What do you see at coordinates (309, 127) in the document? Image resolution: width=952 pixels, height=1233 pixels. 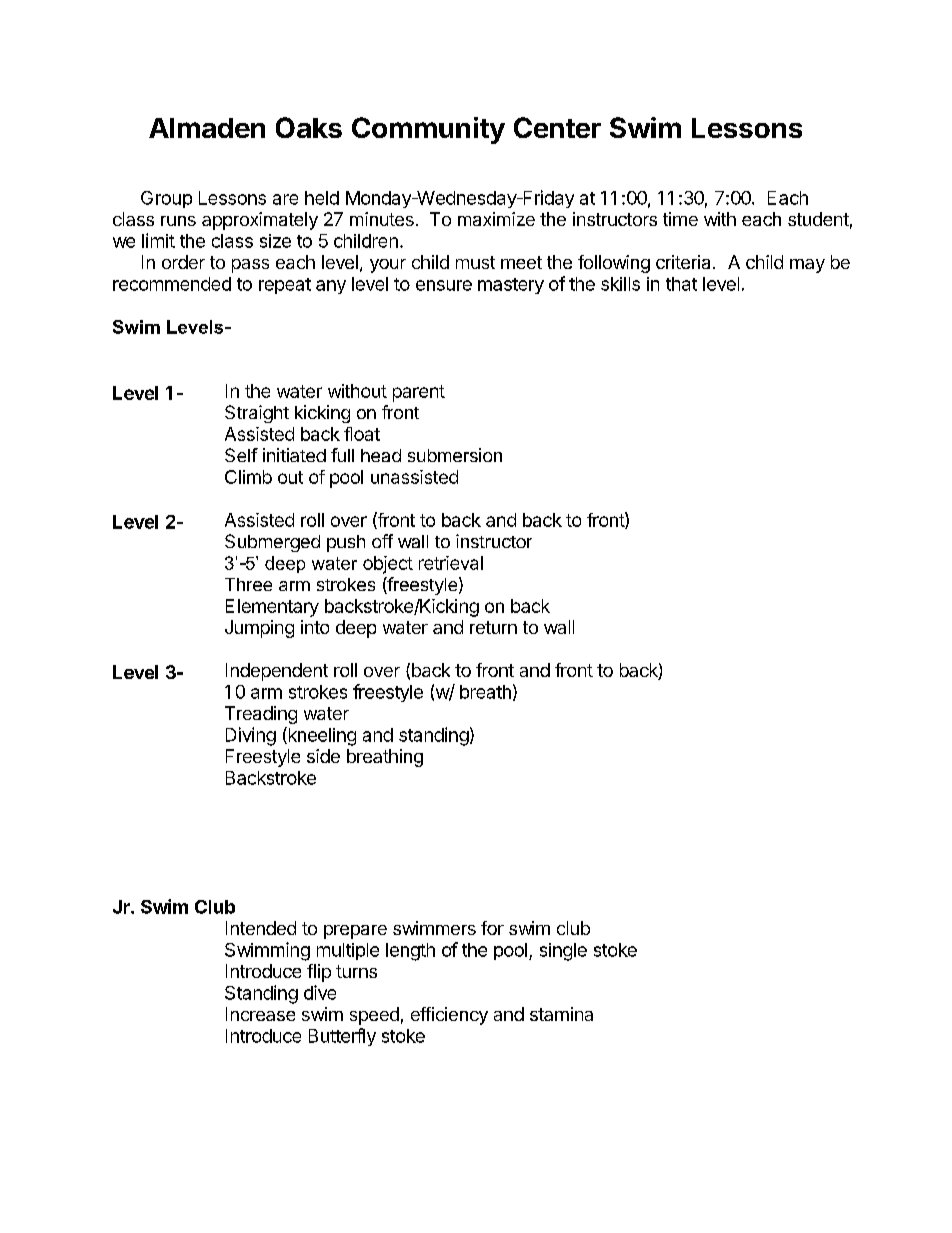 I see `Oaks` at bounding box center [309, 127].
